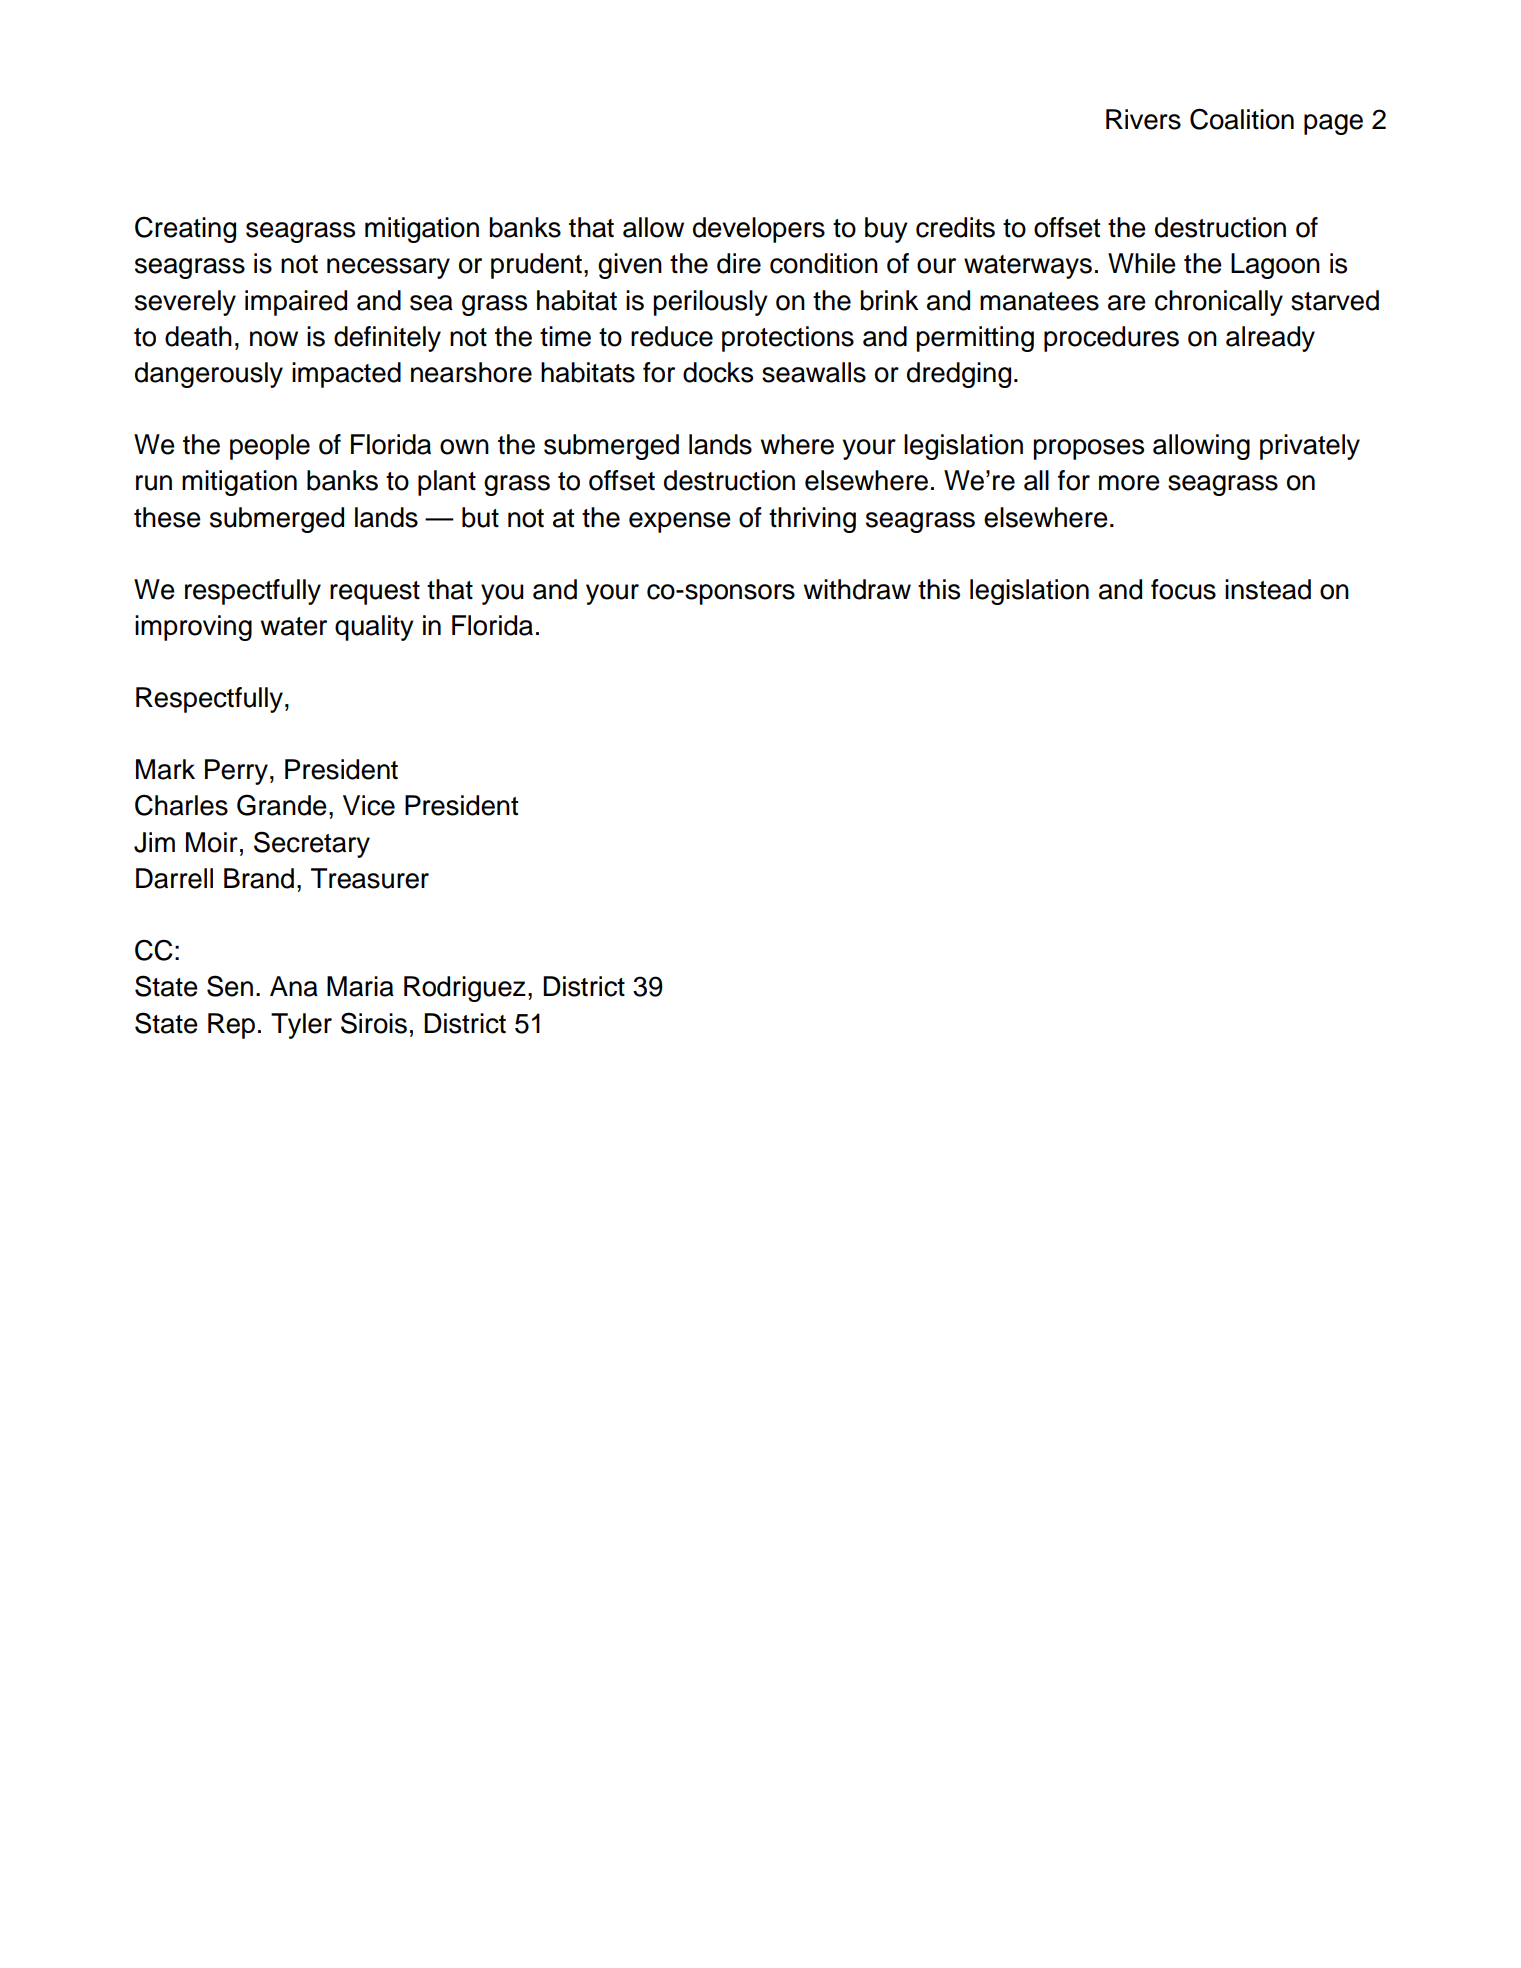  What do you see at coordinates (1143, 119) in the screenshot?
I see `Rivers` at bounding box center [1143, 119].
